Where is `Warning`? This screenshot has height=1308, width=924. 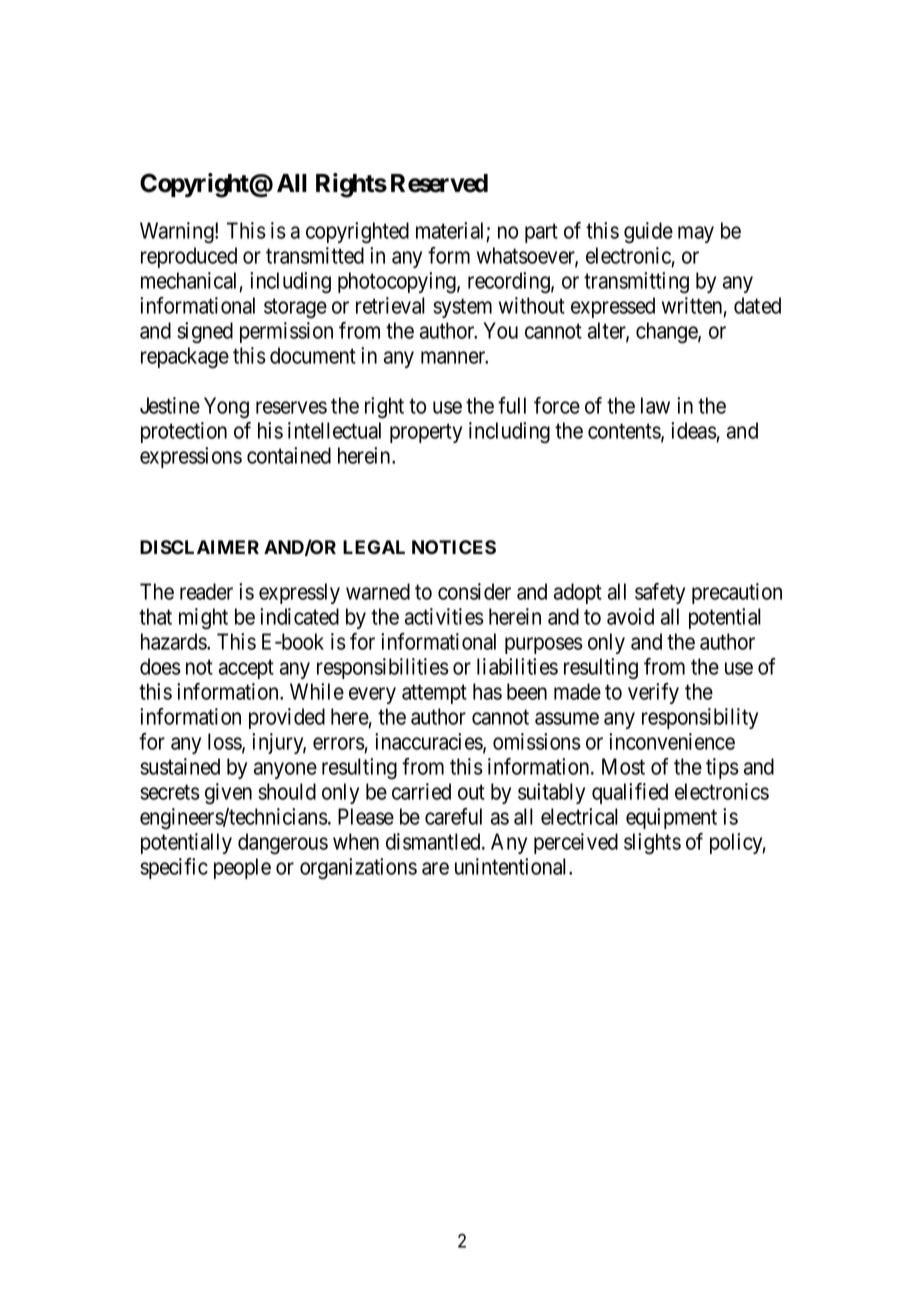 Warning is located at coordinates (178, 233).
